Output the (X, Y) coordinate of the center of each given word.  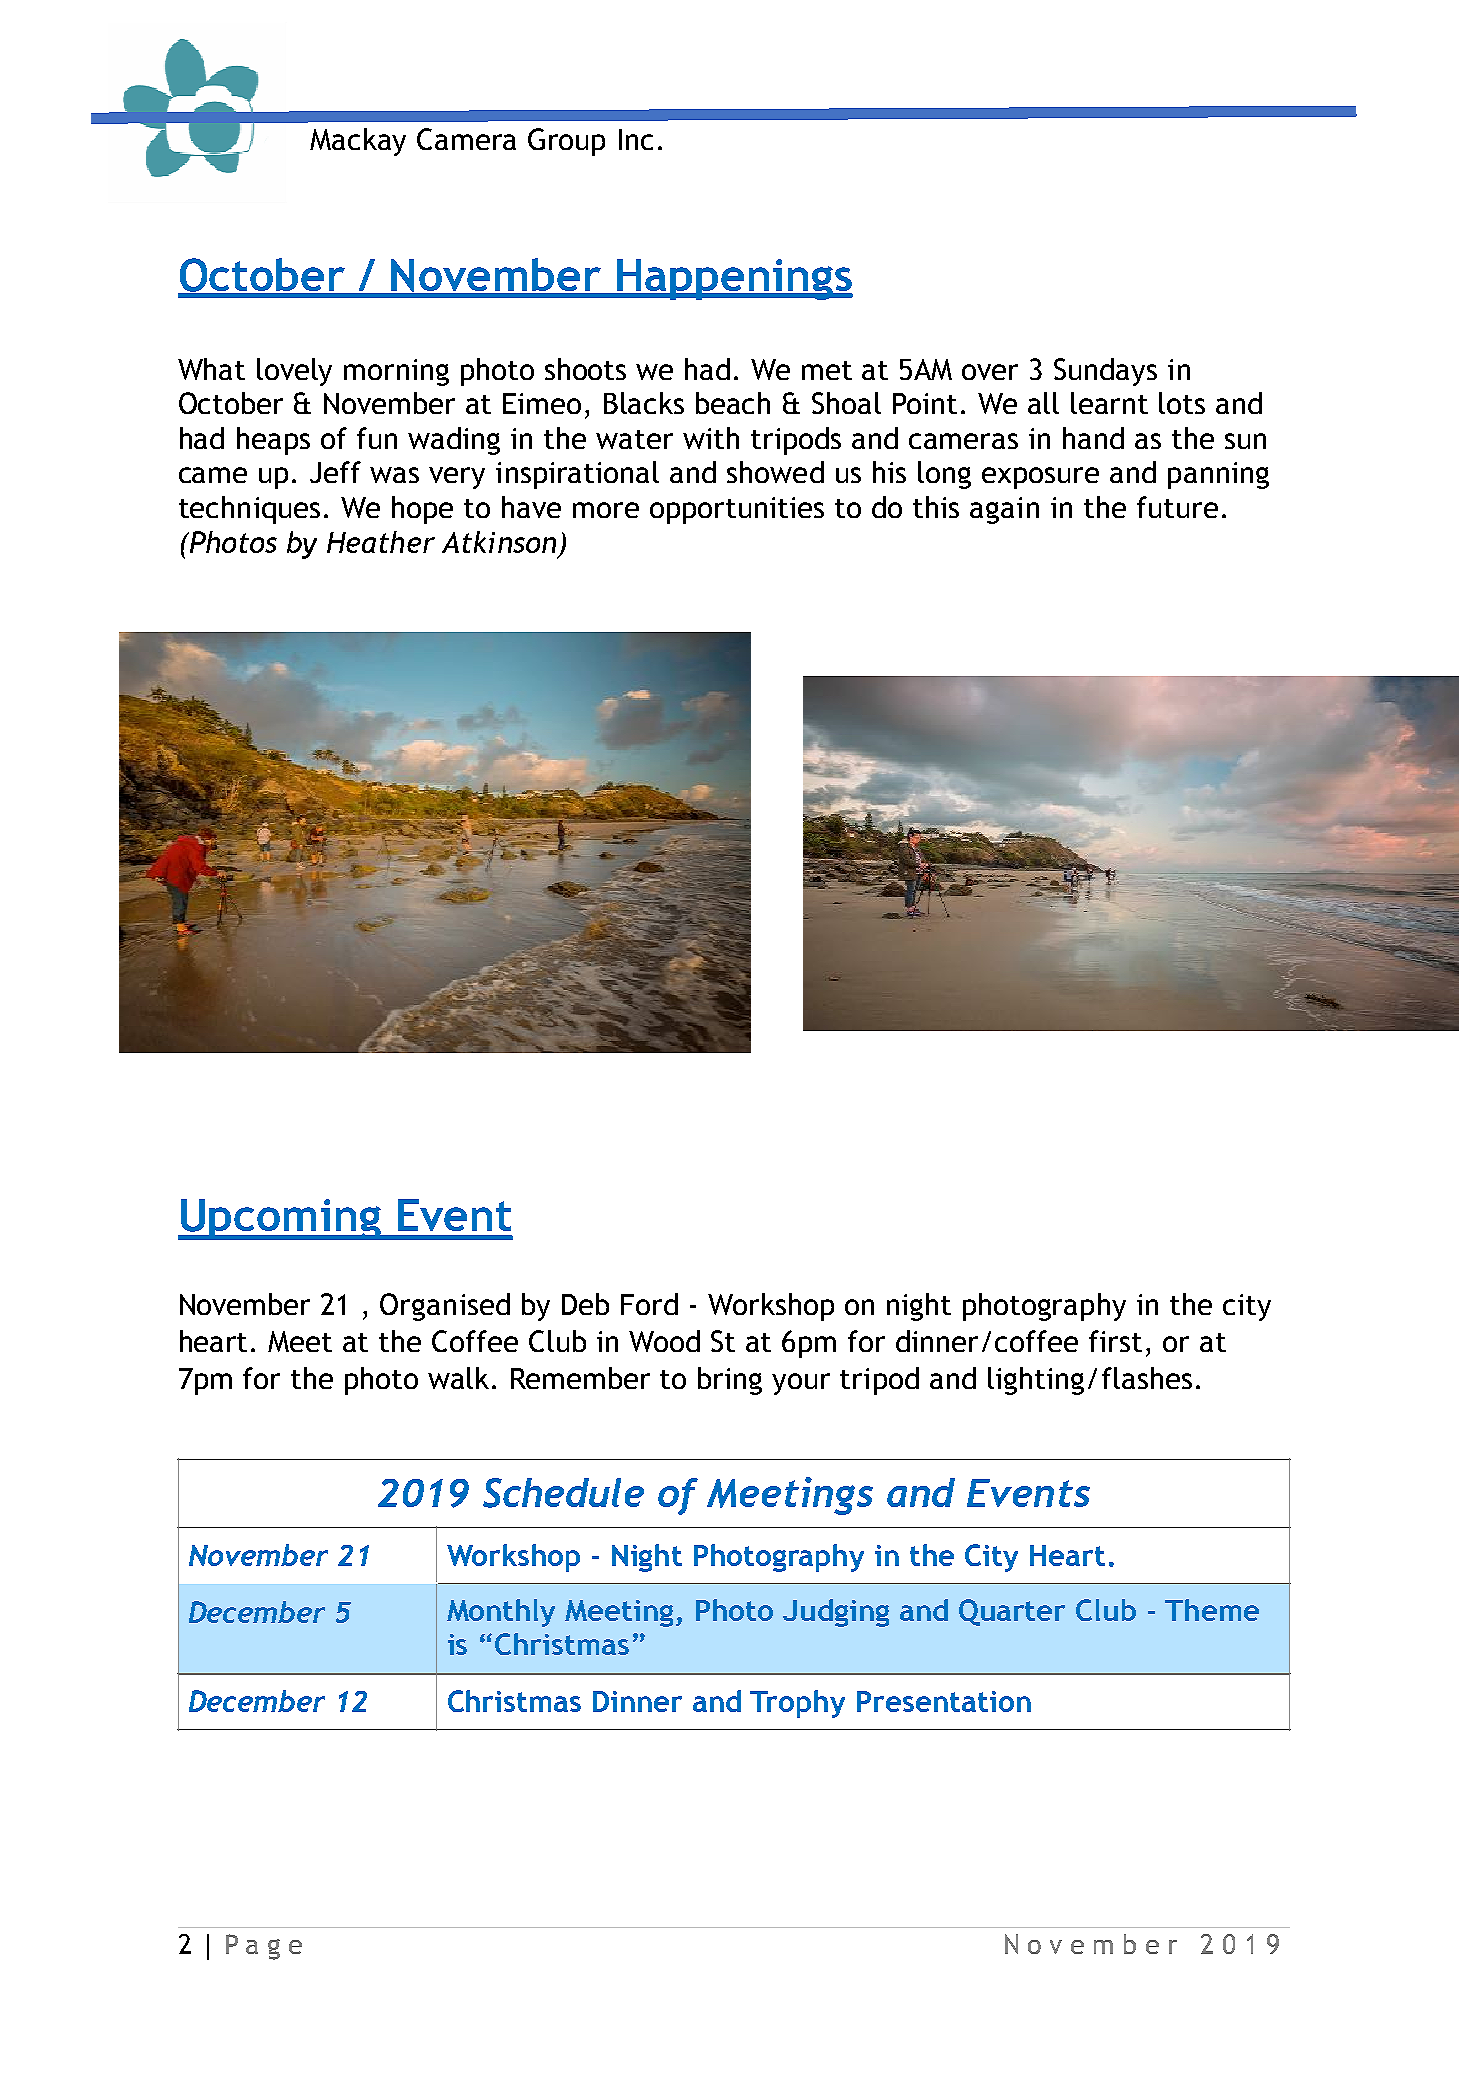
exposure (1040, 478)
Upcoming (280, 1219)
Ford (649, 1304)
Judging (836, 1613)
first (1115, 1341)
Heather (381, 542)
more (606, 510)
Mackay (358, 142)
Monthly (501, 1613)
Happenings (734, 279)
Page (264, 1947)
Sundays (1105, 372)
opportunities (737, 510)
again (1004, 510)
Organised (445, 1307)
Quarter (1012, 1612)
